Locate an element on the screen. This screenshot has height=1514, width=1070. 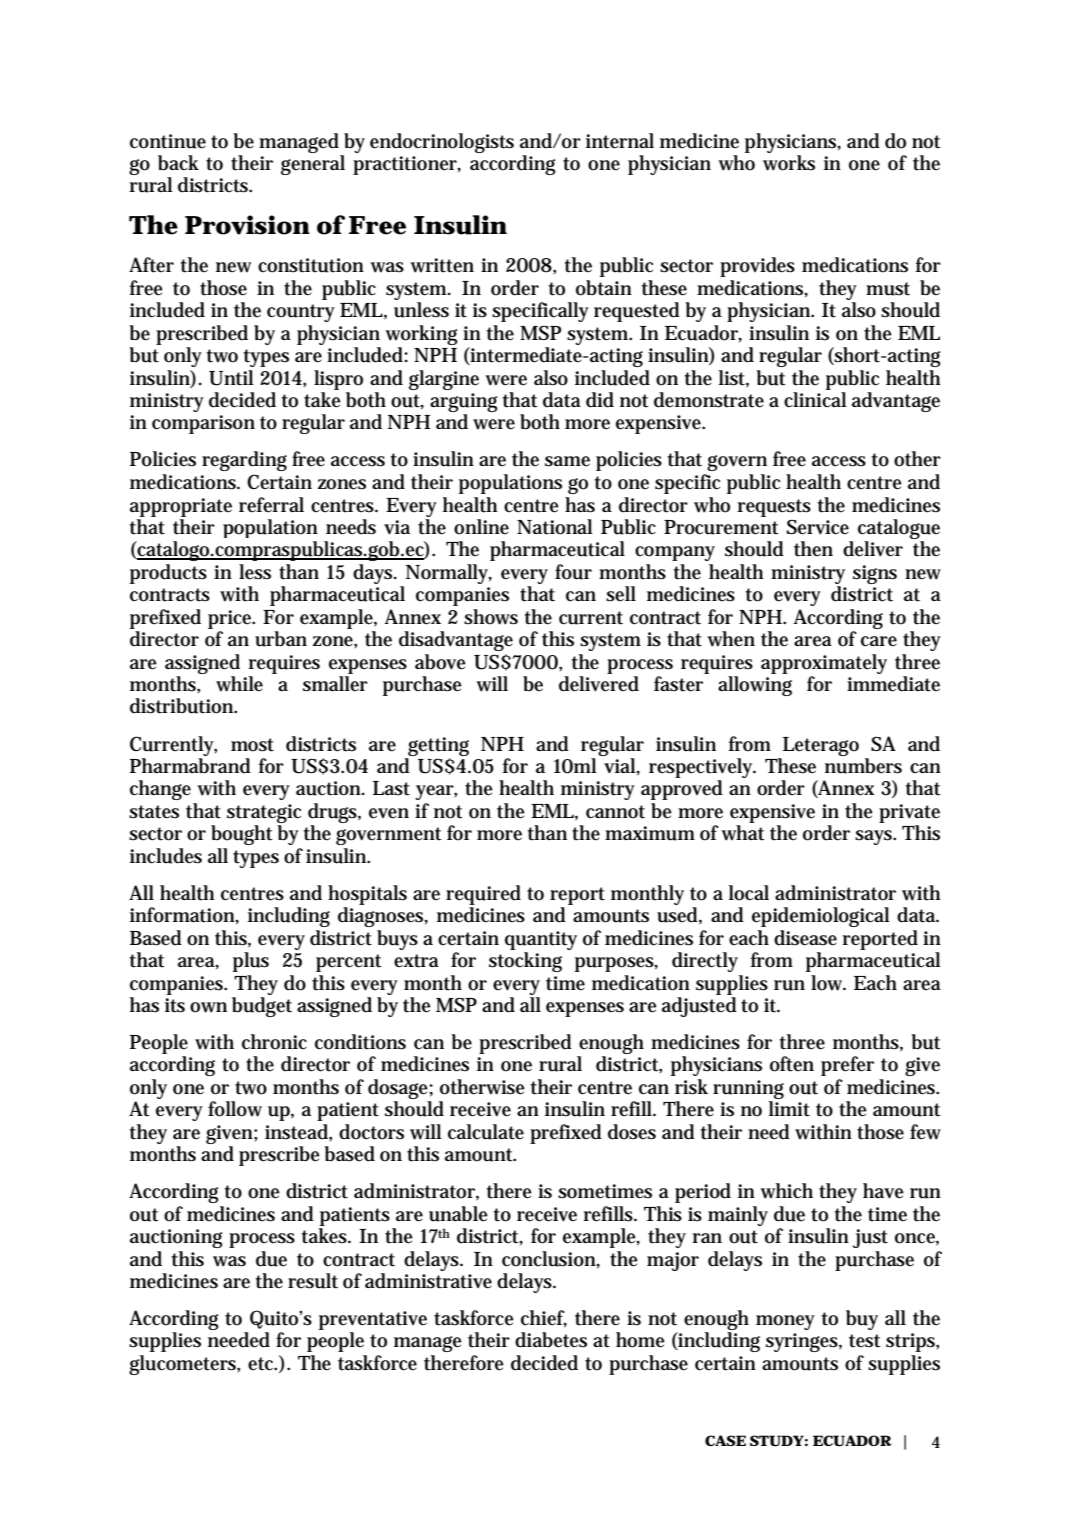
prefer is located at coordinates (847, 1066).
